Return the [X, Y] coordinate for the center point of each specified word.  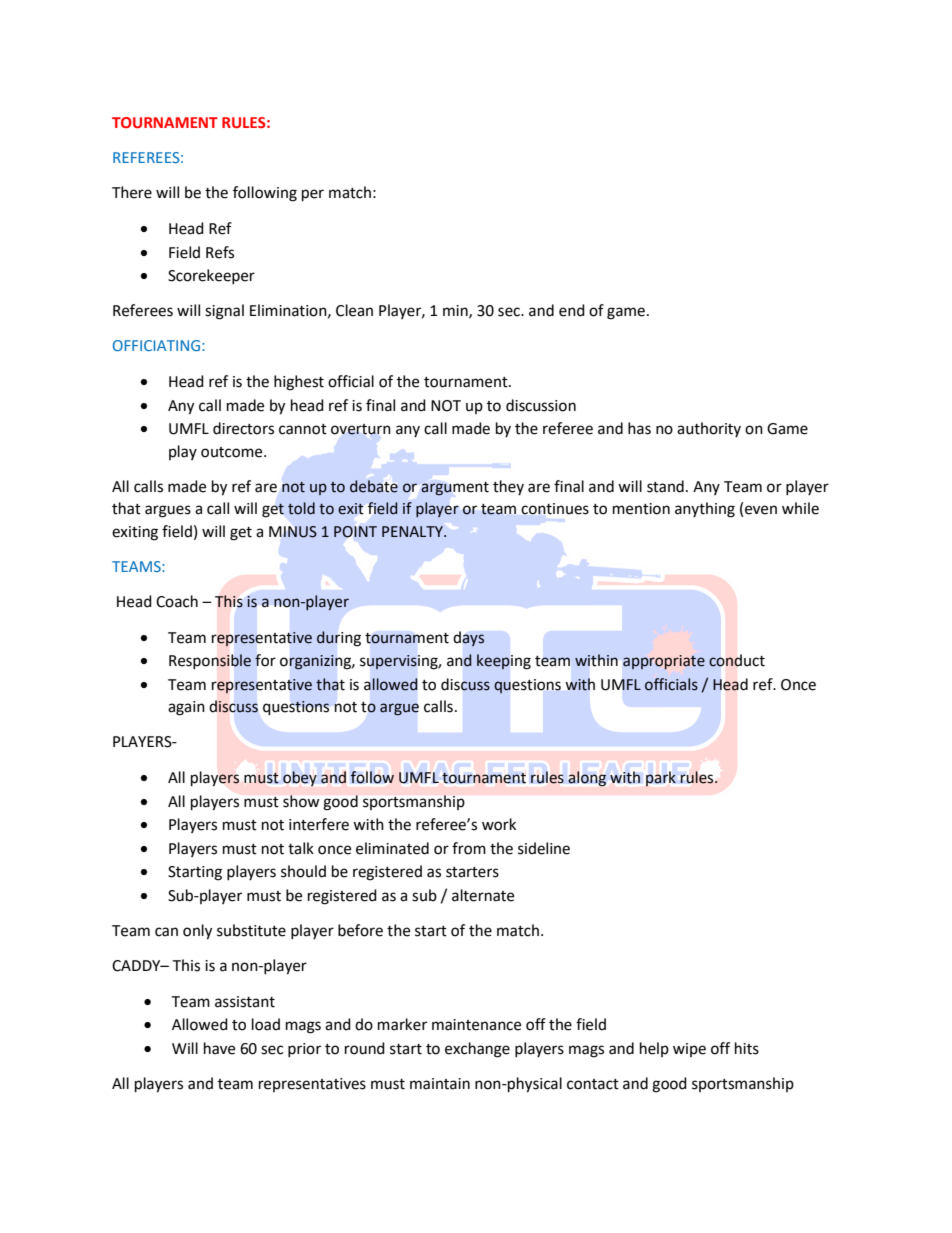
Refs [220, 252]
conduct [737, 660]
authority [709, 429]
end [572, 310]
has [639, 428]
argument [455, 489]
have [219, 1048]
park [661, 778]
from [469, 848]
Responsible [210, 661]
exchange [477, 1050]
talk [301, 848]
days [469, 639]
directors [243, 428]
